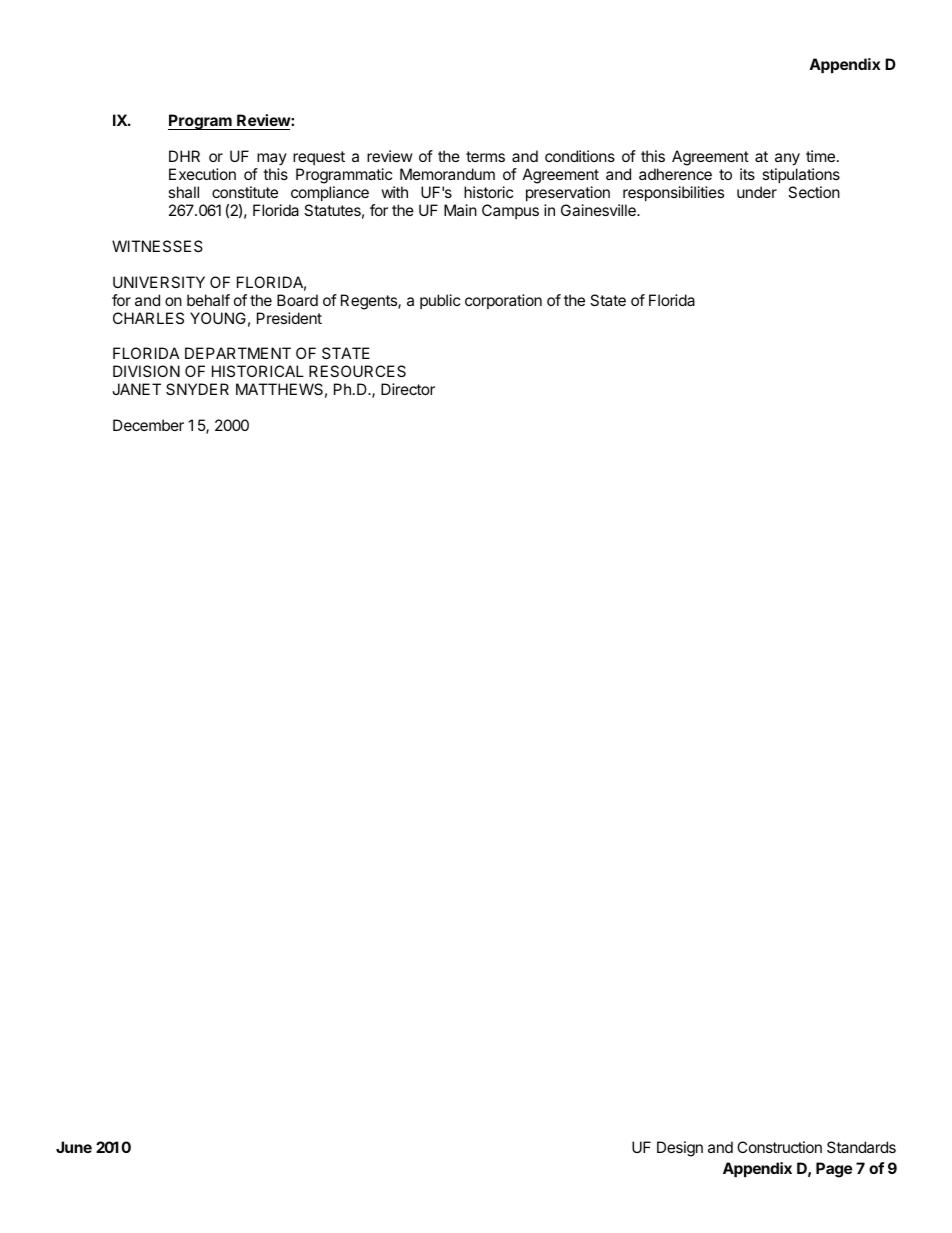  Describe the element at coordinates (74, 1147) in the screenshot. I see `June` at that location.
